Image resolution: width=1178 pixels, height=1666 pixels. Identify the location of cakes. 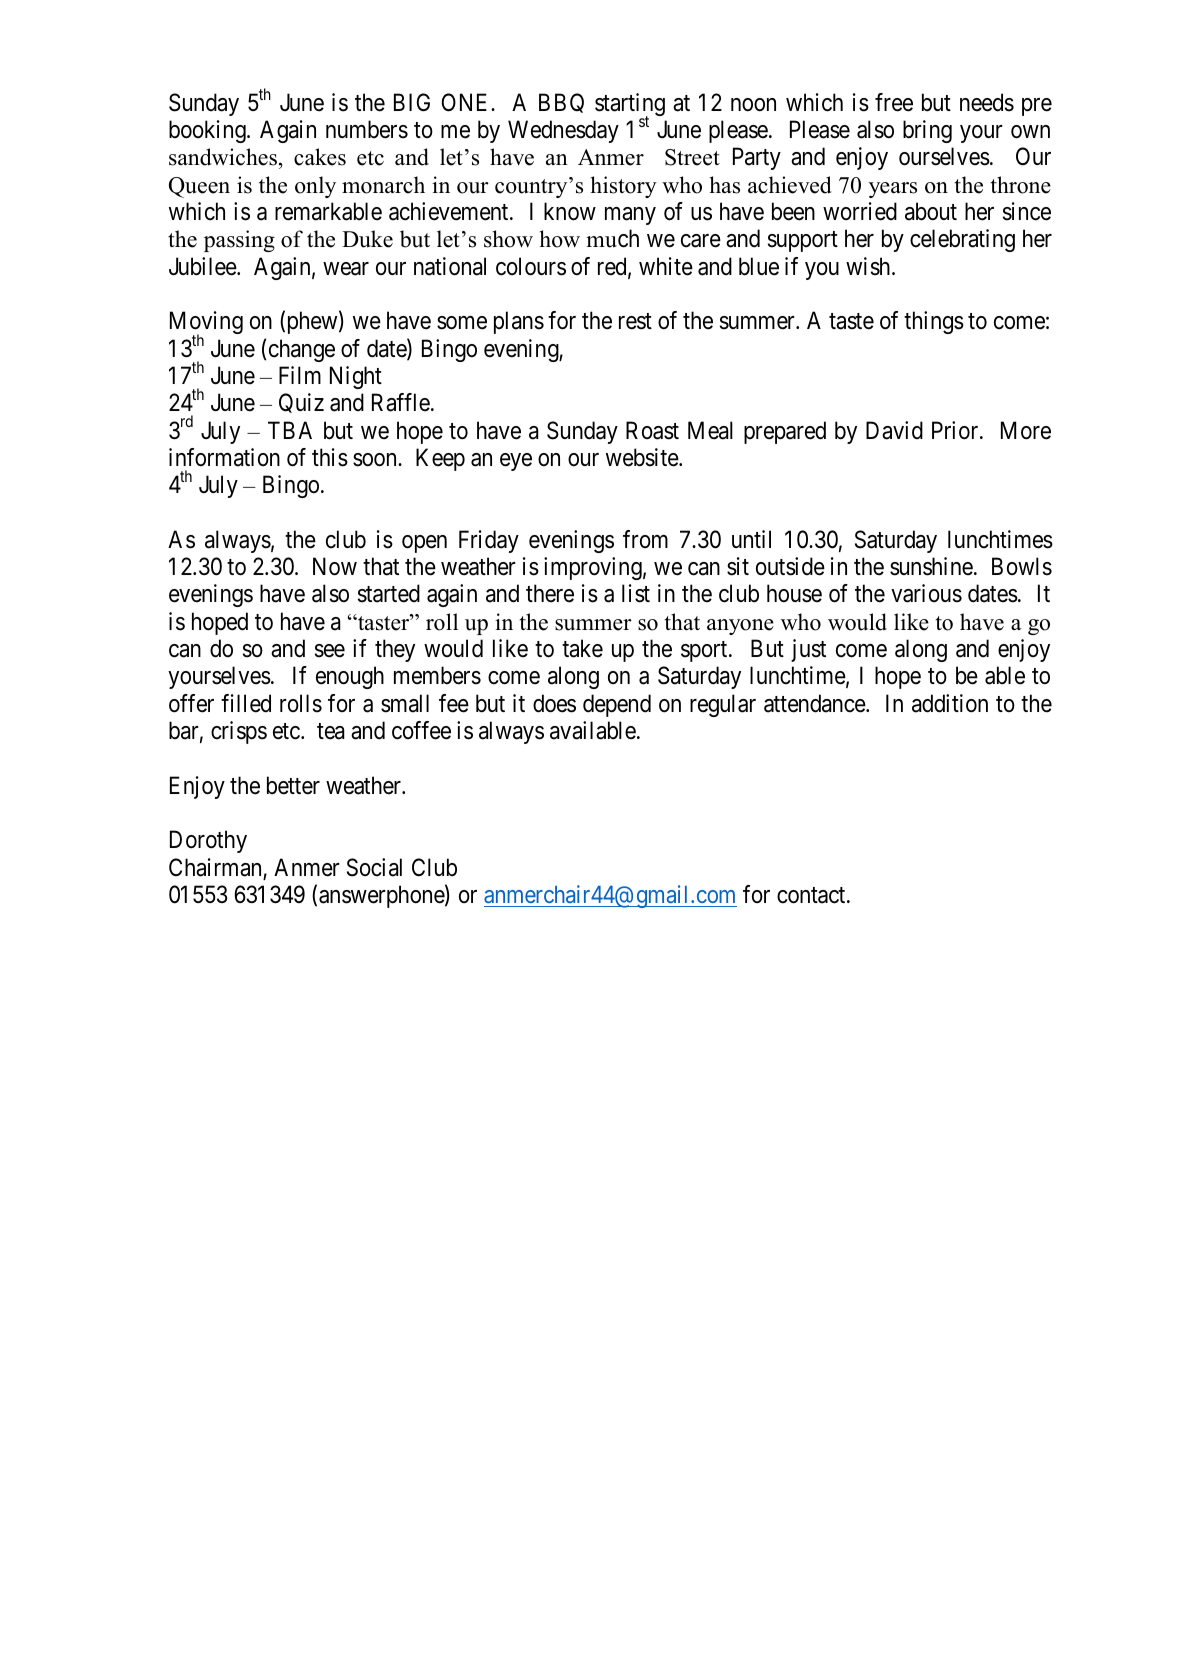
(320, 157).
